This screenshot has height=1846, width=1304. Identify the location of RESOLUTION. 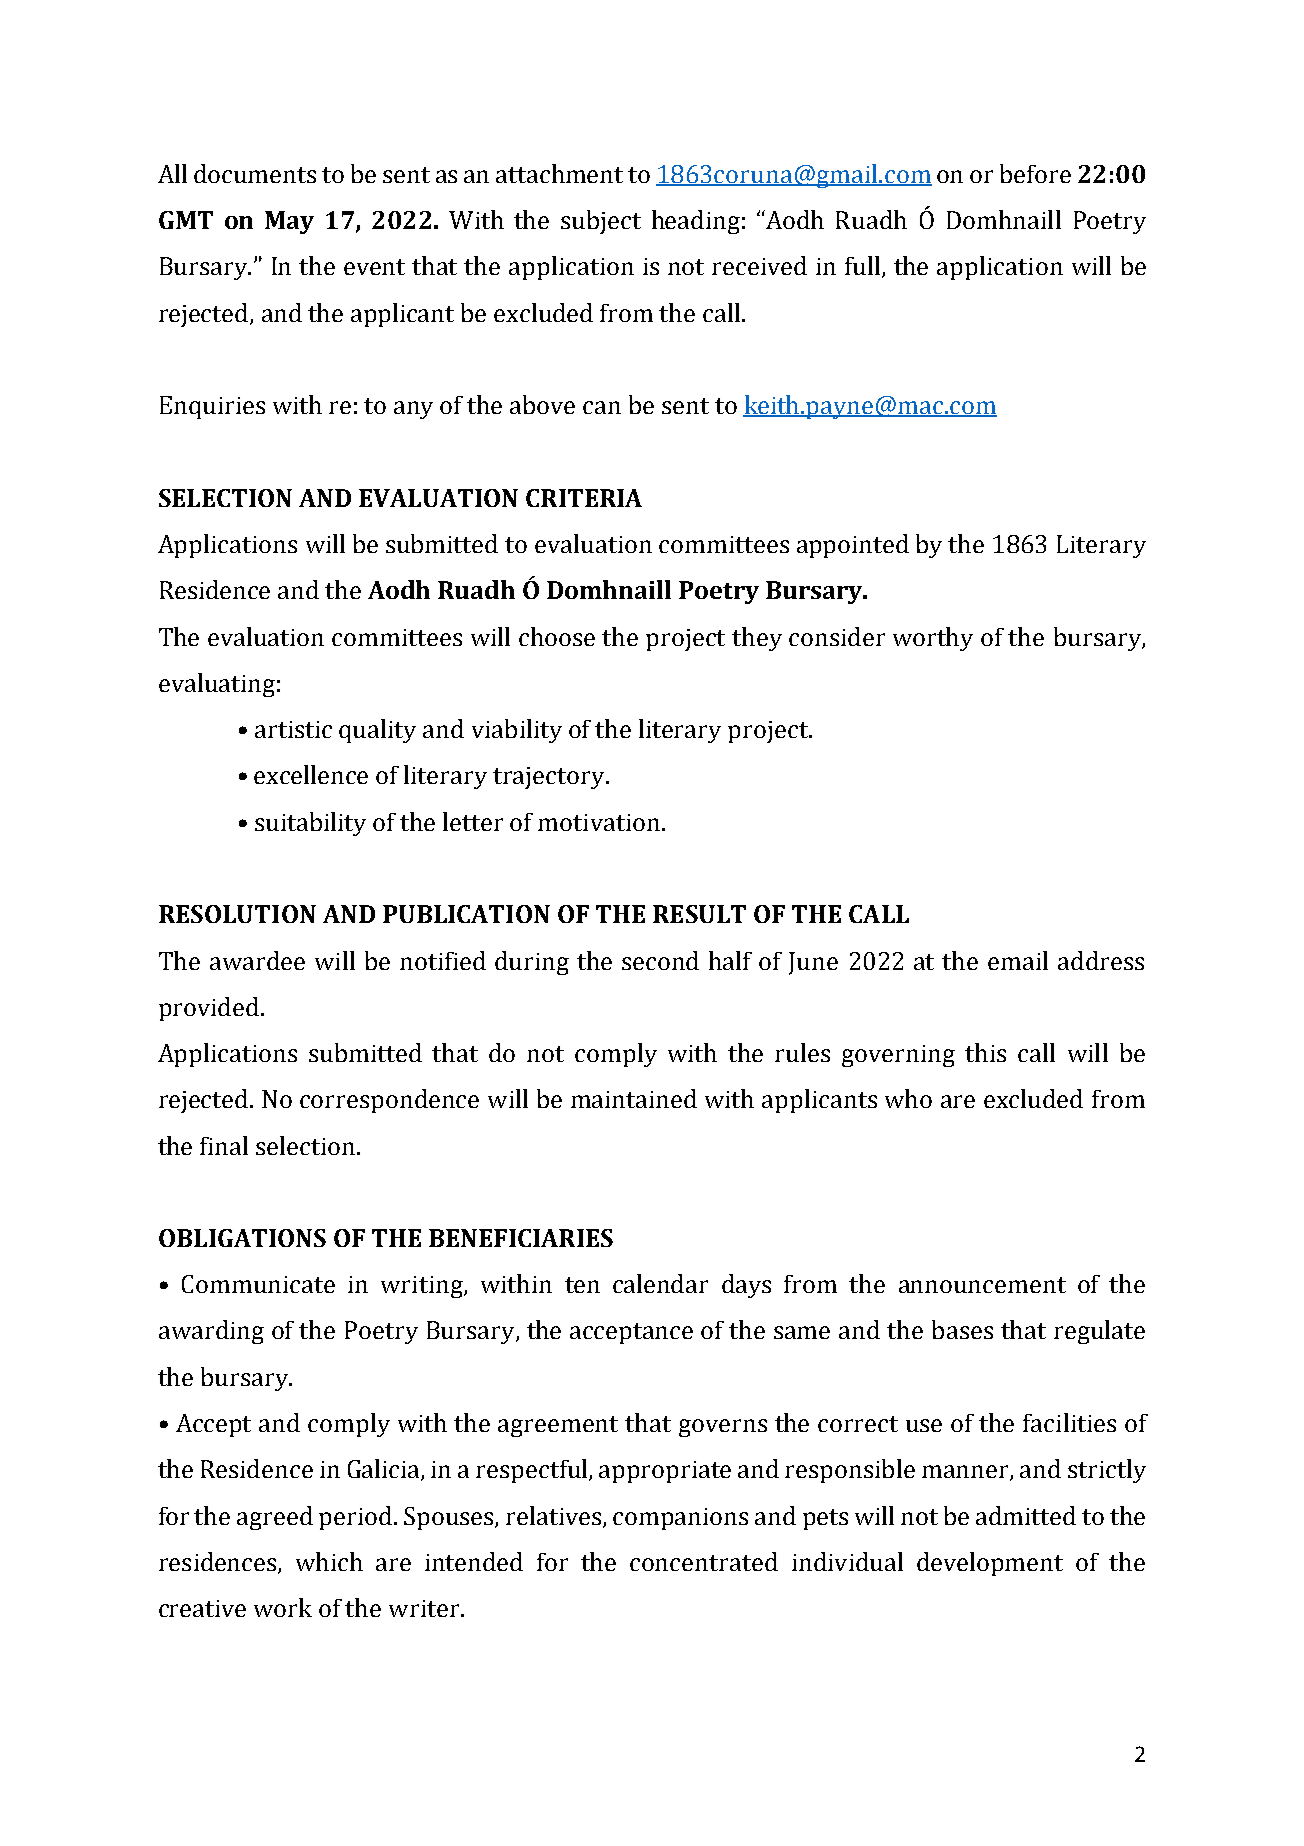
(237, 914).
